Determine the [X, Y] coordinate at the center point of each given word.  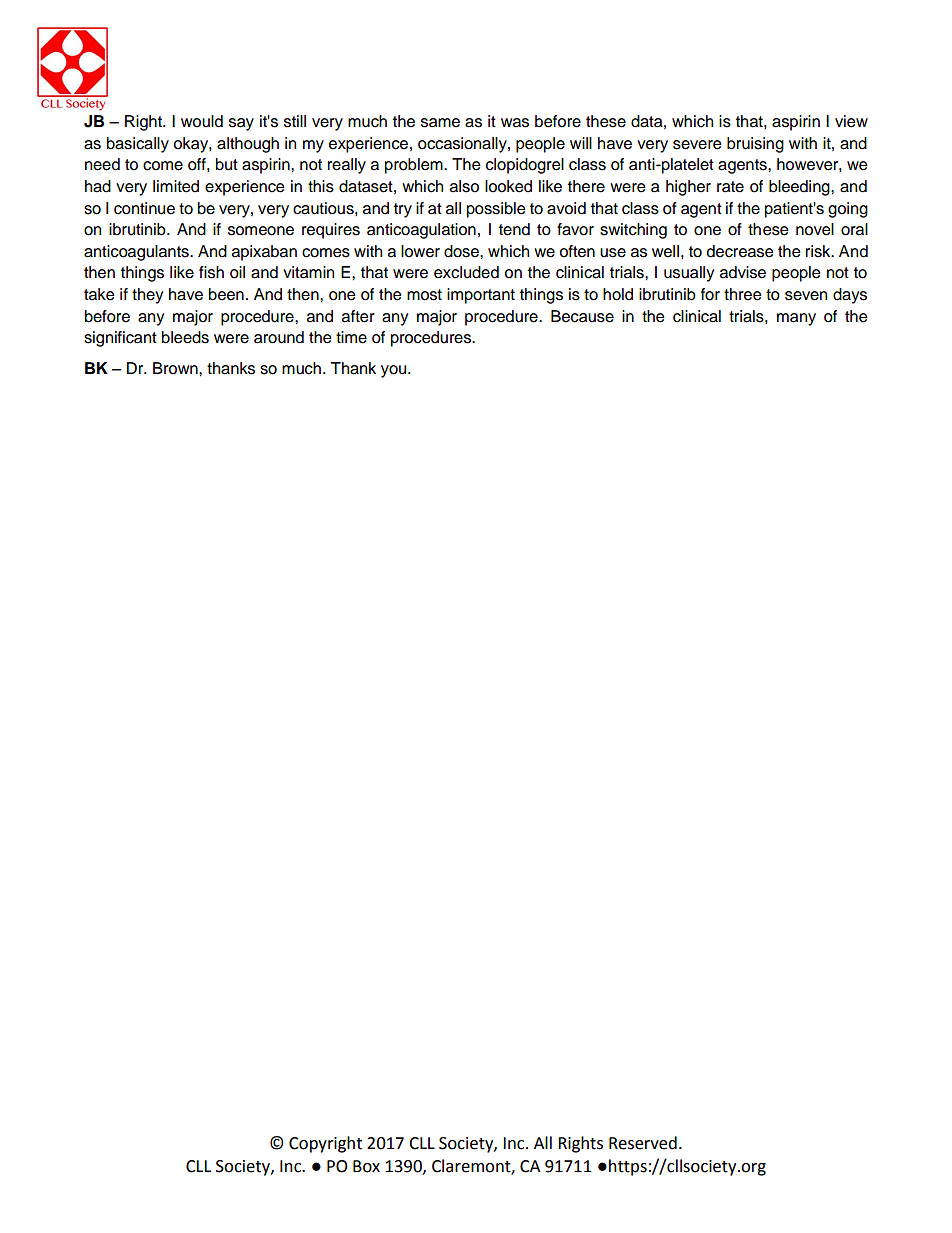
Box [366, 1166]
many [796, 319]
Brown [176, 368]
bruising [755, 145]
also [464, 186]
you [395, 371]
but [227, 164]
